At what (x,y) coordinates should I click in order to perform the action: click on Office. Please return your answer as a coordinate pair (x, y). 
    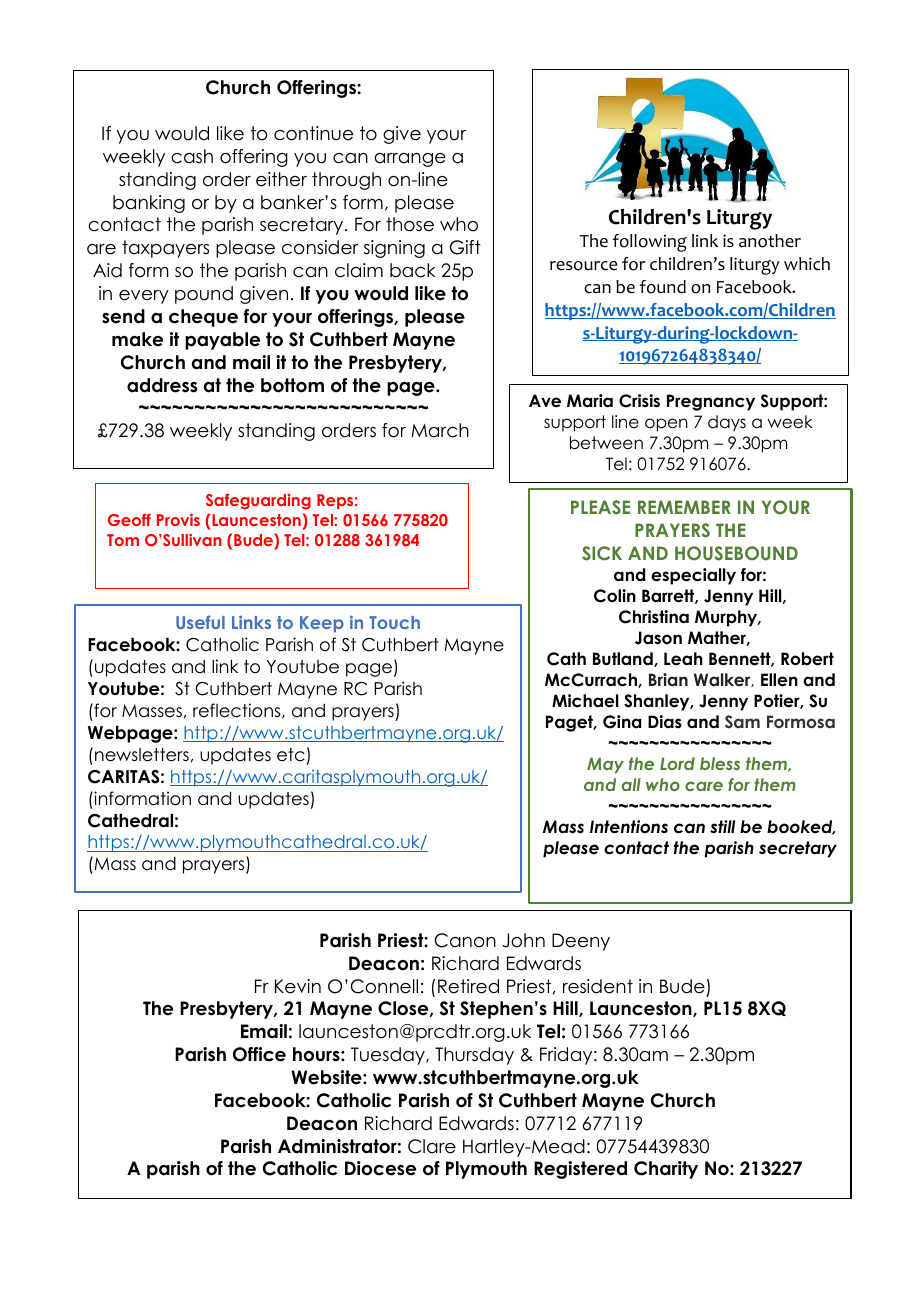
    Looking at the image, I should click on (259, 1054).
